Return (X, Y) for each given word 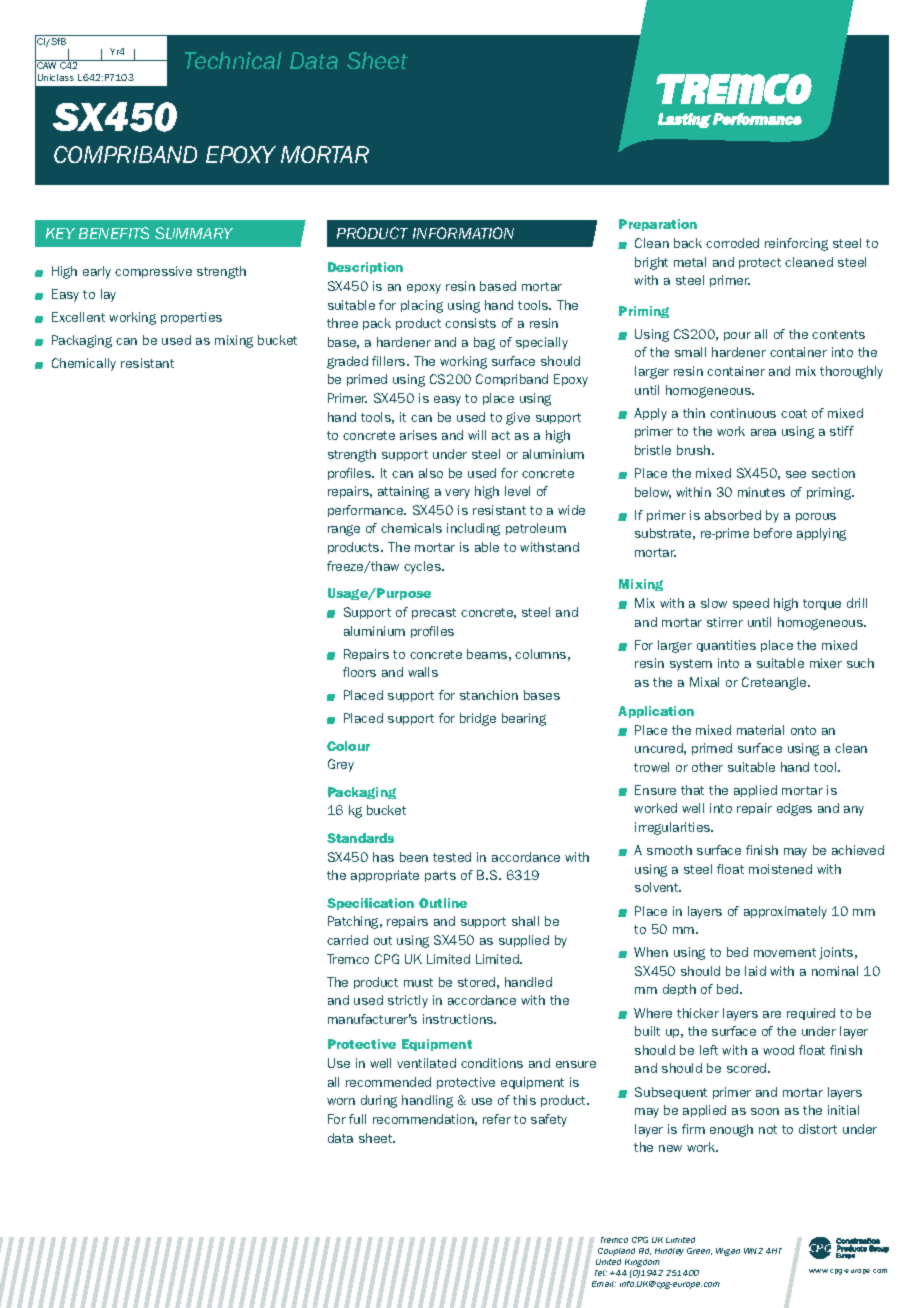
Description (365, 268)
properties (191, 318)
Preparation (658, 225)
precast (434, 613)
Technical (233, 60)
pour (737, 336)
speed (751, 604)
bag (484, 343)
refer (497, 1119)
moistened (780, 869)
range (344, 530)
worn (341, 1101)
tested (452, 857)
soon (765, 1111)
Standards (360, 838)
